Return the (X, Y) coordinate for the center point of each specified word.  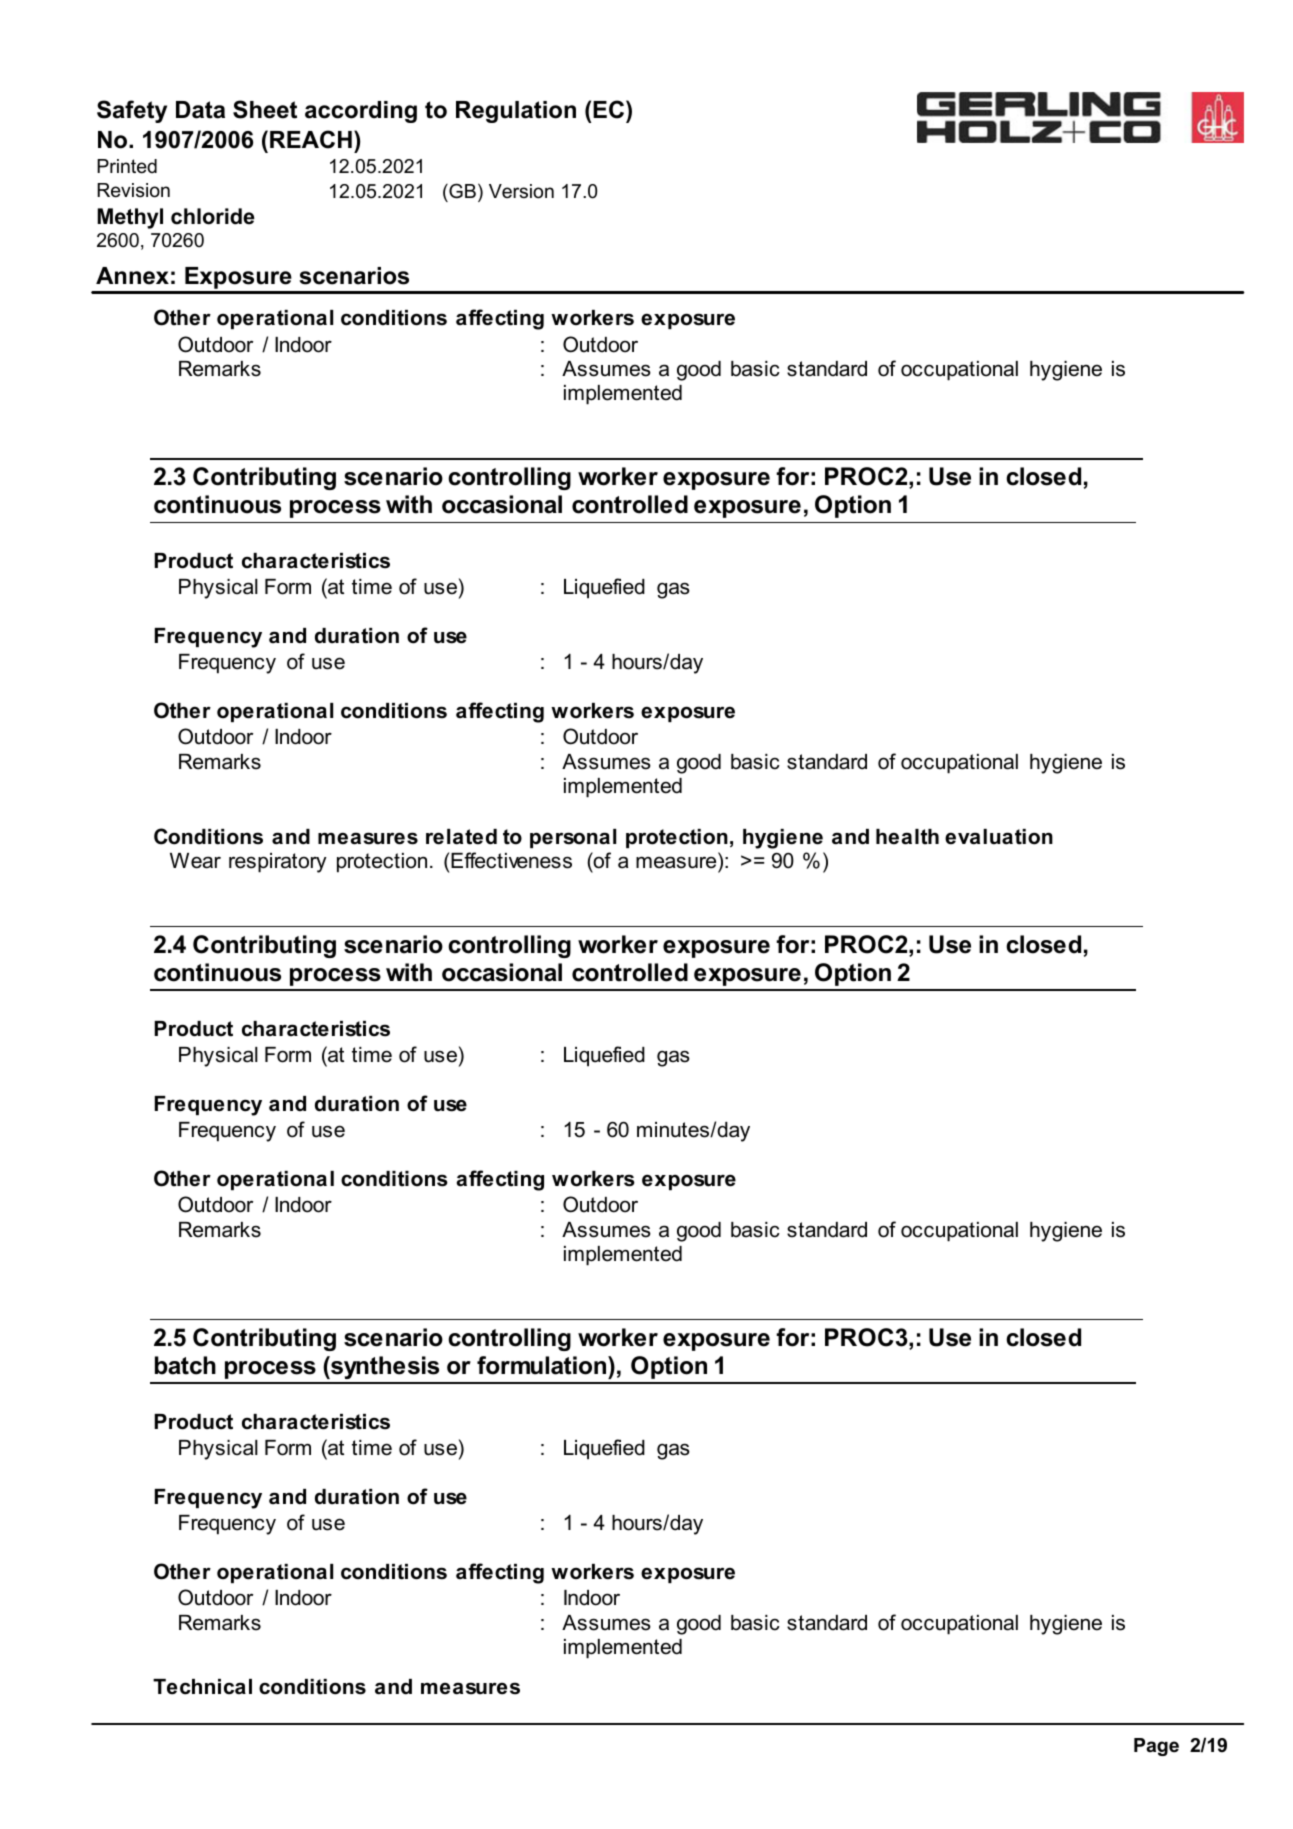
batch (185, 1365)
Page (1156, 1747)
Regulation (516, 112)
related (461, 837)
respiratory (278, 863)
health (907, 837)
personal (573, 838)
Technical (202, 1687)
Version (521, 191)
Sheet (265, 109)
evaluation (999, 837)
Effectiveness (511, 860)
